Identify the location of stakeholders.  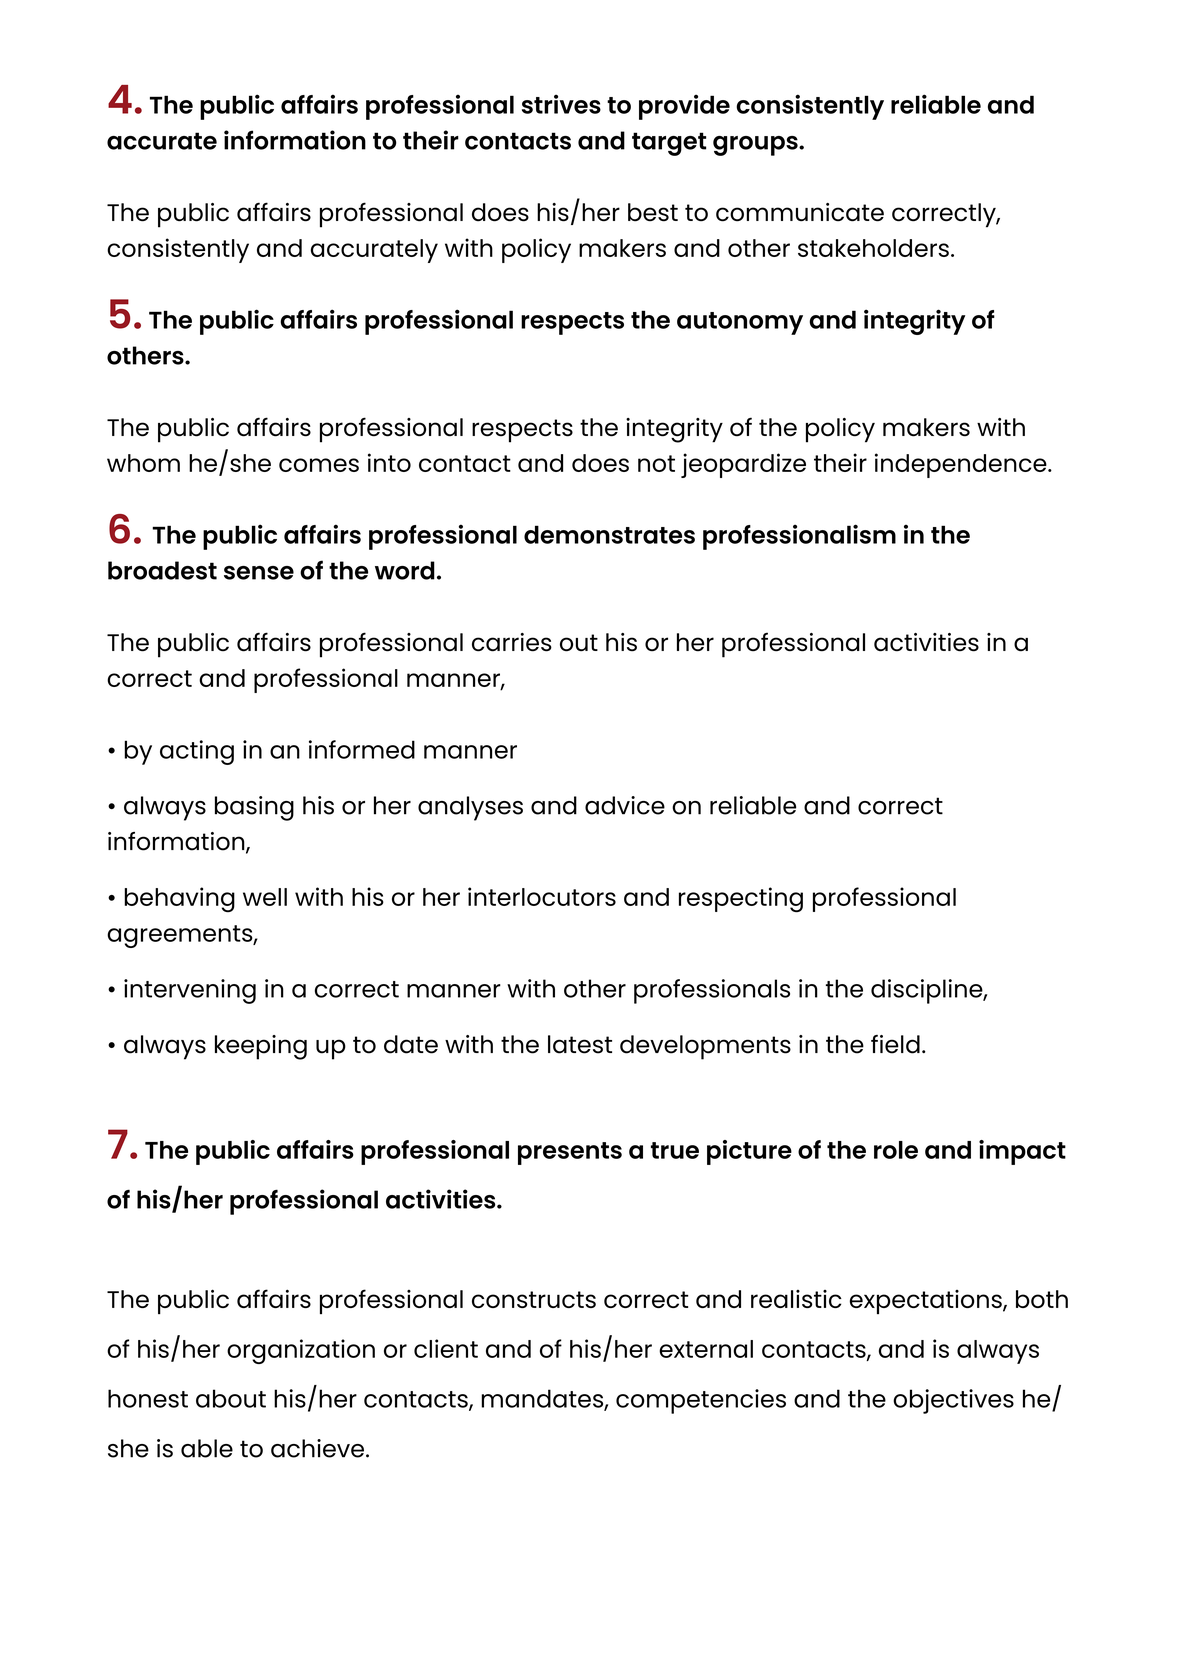
(873, 248).
